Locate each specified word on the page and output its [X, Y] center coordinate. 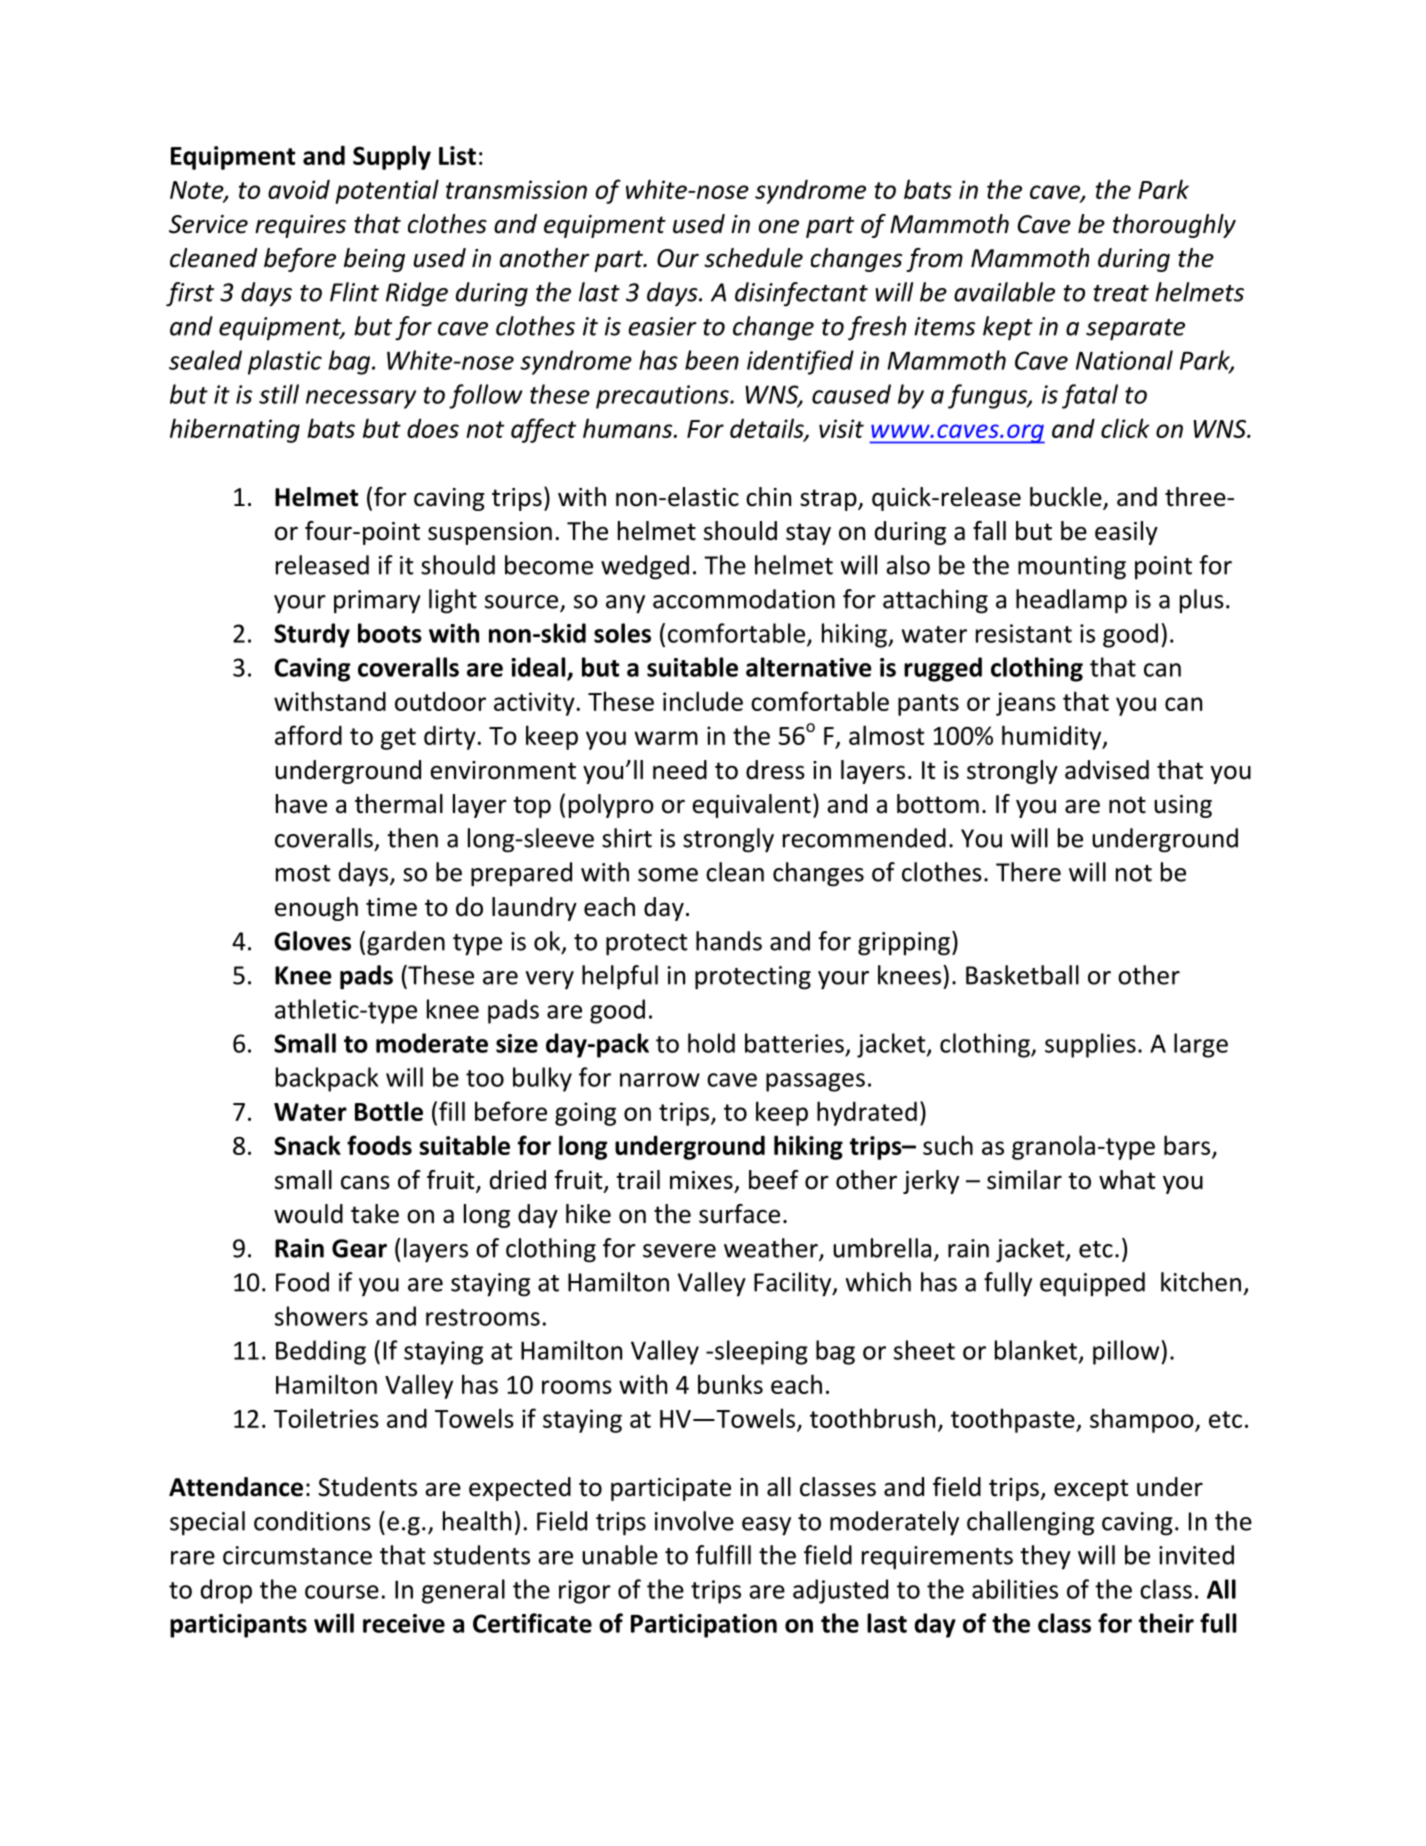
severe [679, 1251]
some [668, 875]
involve [694, 1521]
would [308, 1214]
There [1028, 872]
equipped [1092, 1284]
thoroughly [1174, 226]
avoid [299, 189]
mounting [1072, 568]
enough [316, 909]
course [342, 1592]
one [779, 226]
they [1045, 1557]
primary [377, 602]
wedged [645, 567]
